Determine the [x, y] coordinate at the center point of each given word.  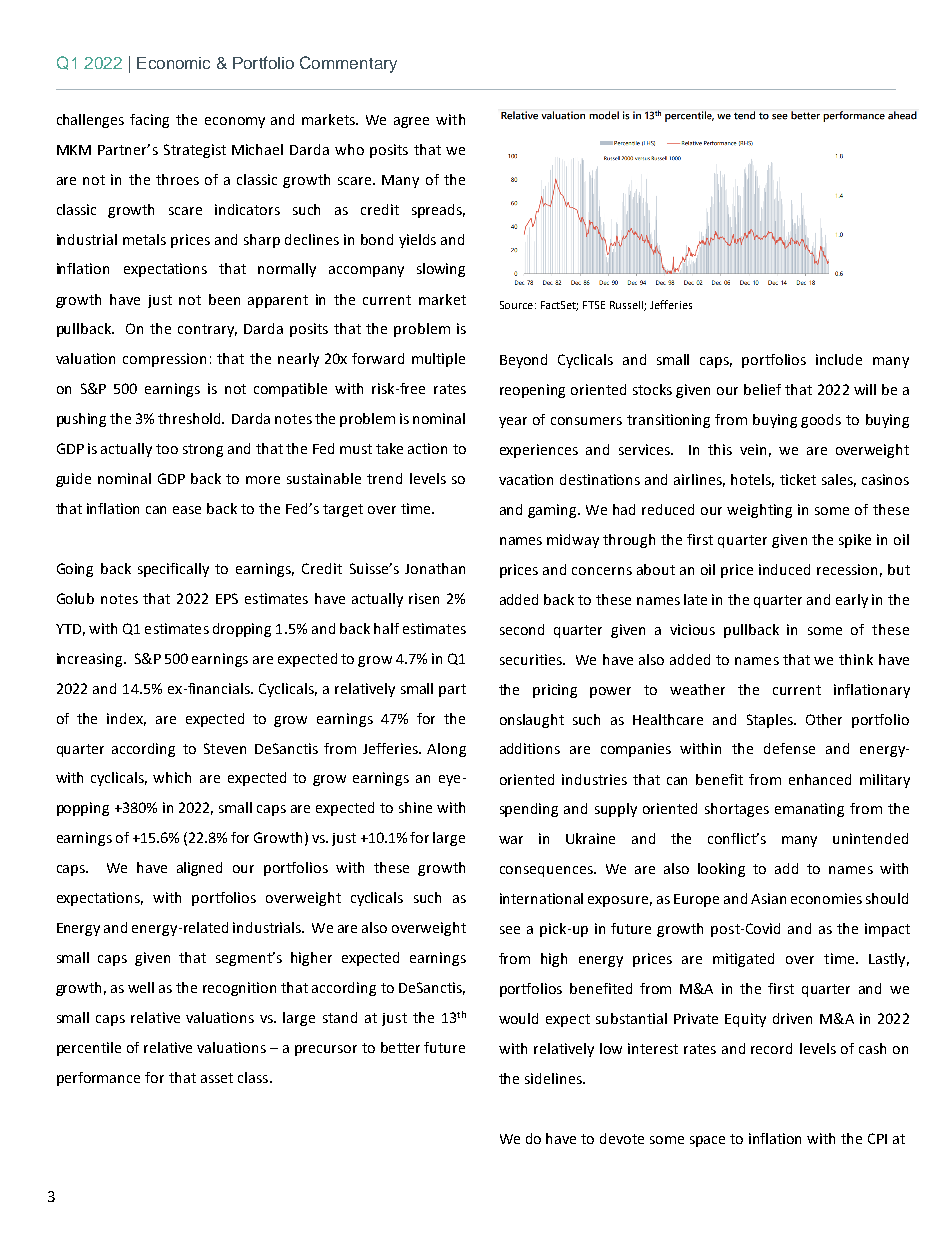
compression [164, 360]
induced [784, 569]
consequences [547, 871]
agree [411, 122]
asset [217, 1078]
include [839, 359]
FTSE [594, 305]
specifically [173, 570]
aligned [199, 869]
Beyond [523, 361]
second [522, 629]
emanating [809, 810]
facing [149, 121]
